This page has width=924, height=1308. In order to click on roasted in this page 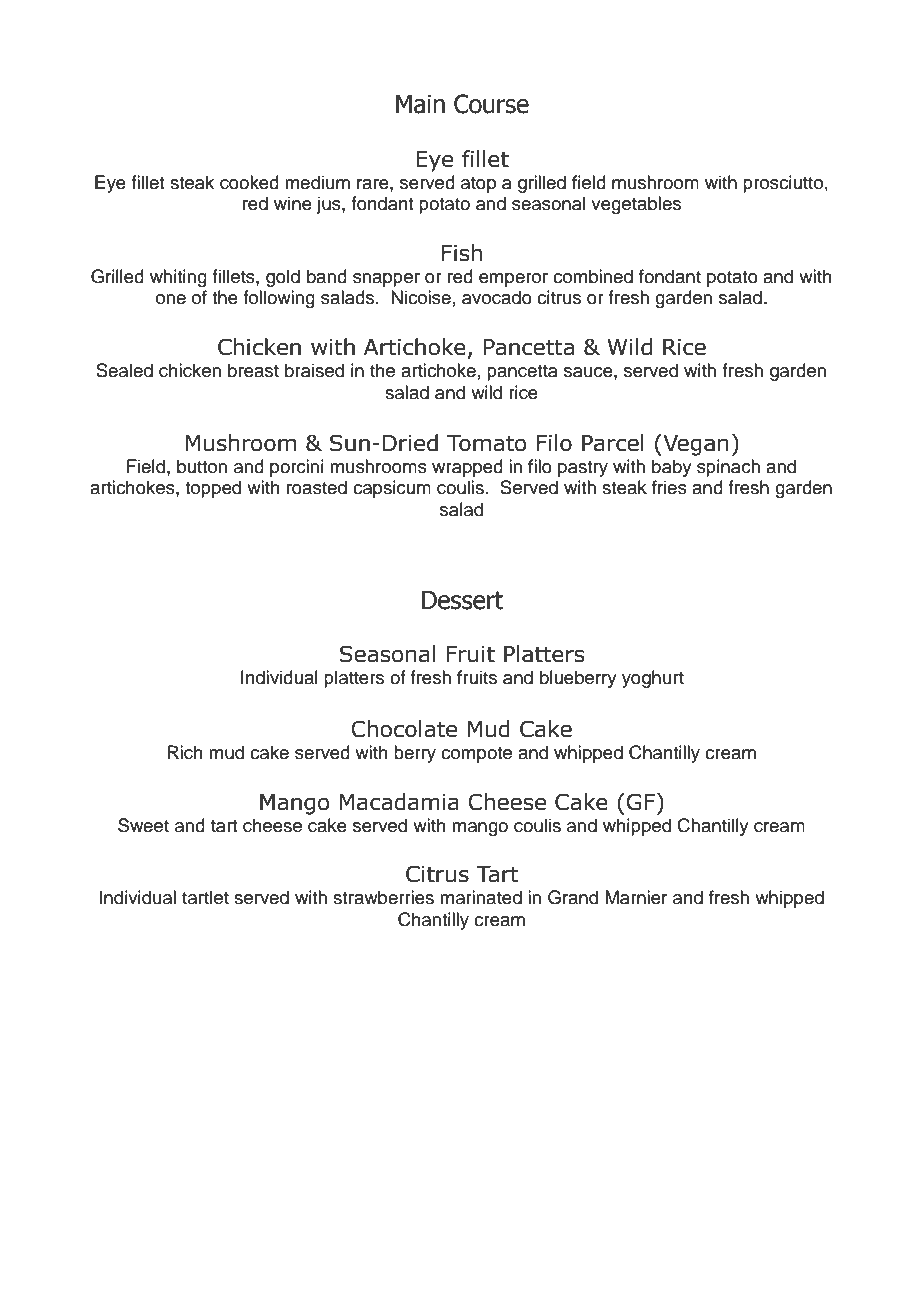, I will do `click(317, 487)`.
